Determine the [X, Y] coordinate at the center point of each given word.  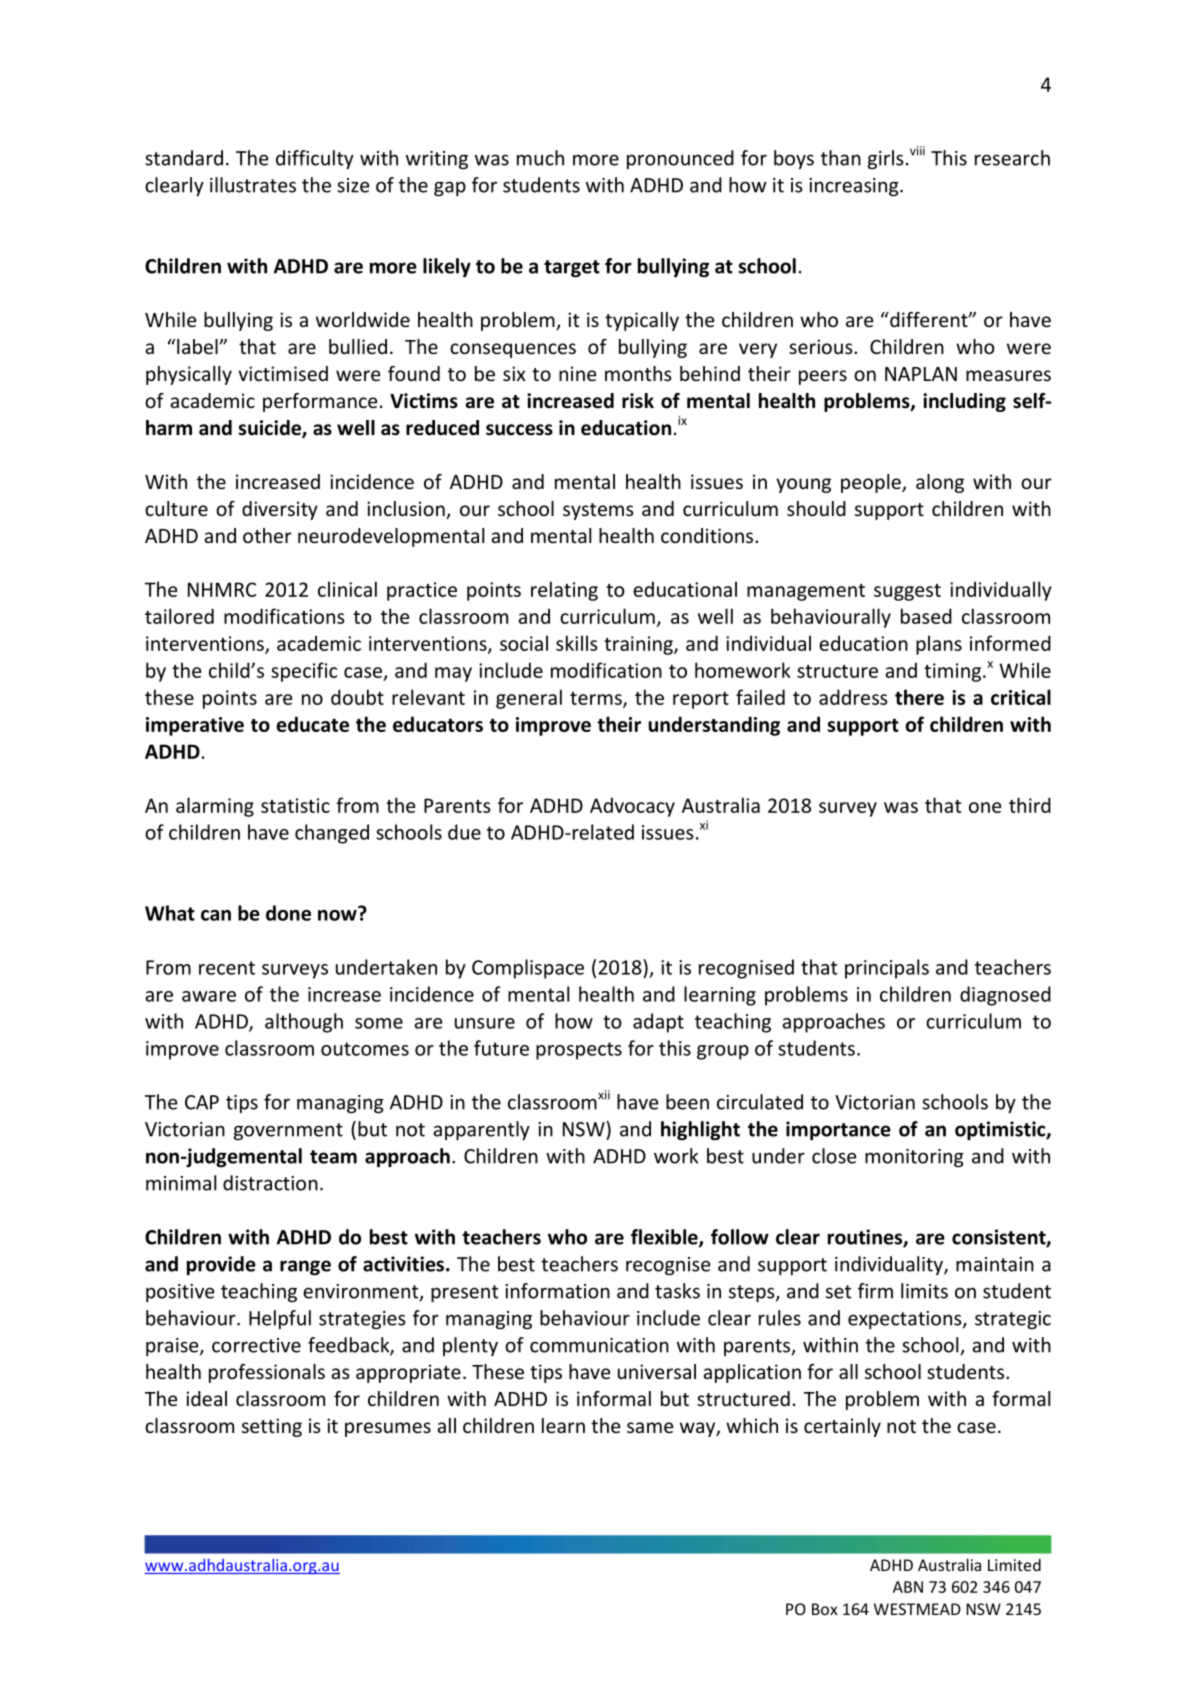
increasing [855, 187]
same [650, 1427]
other [267, 535]
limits [924, 1291]
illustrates [253, 185]
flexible [665, 1238]
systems [598, 511]
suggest [907, 592]
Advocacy [632, 807]
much [540, 158]
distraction [270, 1183]
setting [272, 1427]
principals [887, 969]
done [288, 913]
